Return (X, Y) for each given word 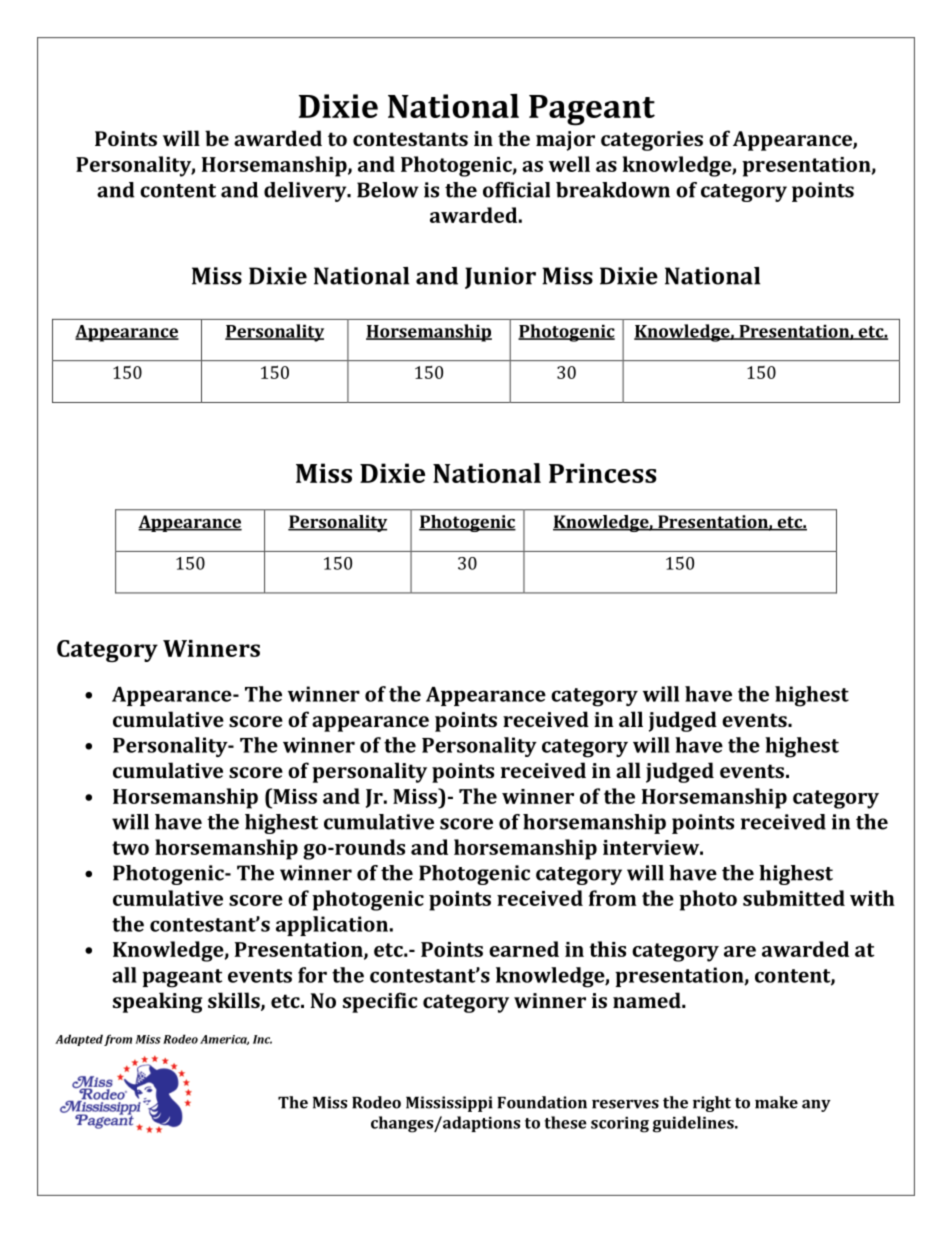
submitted (794, 898)
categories (652, 141)
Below (388, 190)
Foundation (542, 1102)
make (776, 1102)
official (516, 190)
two (130, 848)
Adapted (79, 1040)
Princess (603, 473)
